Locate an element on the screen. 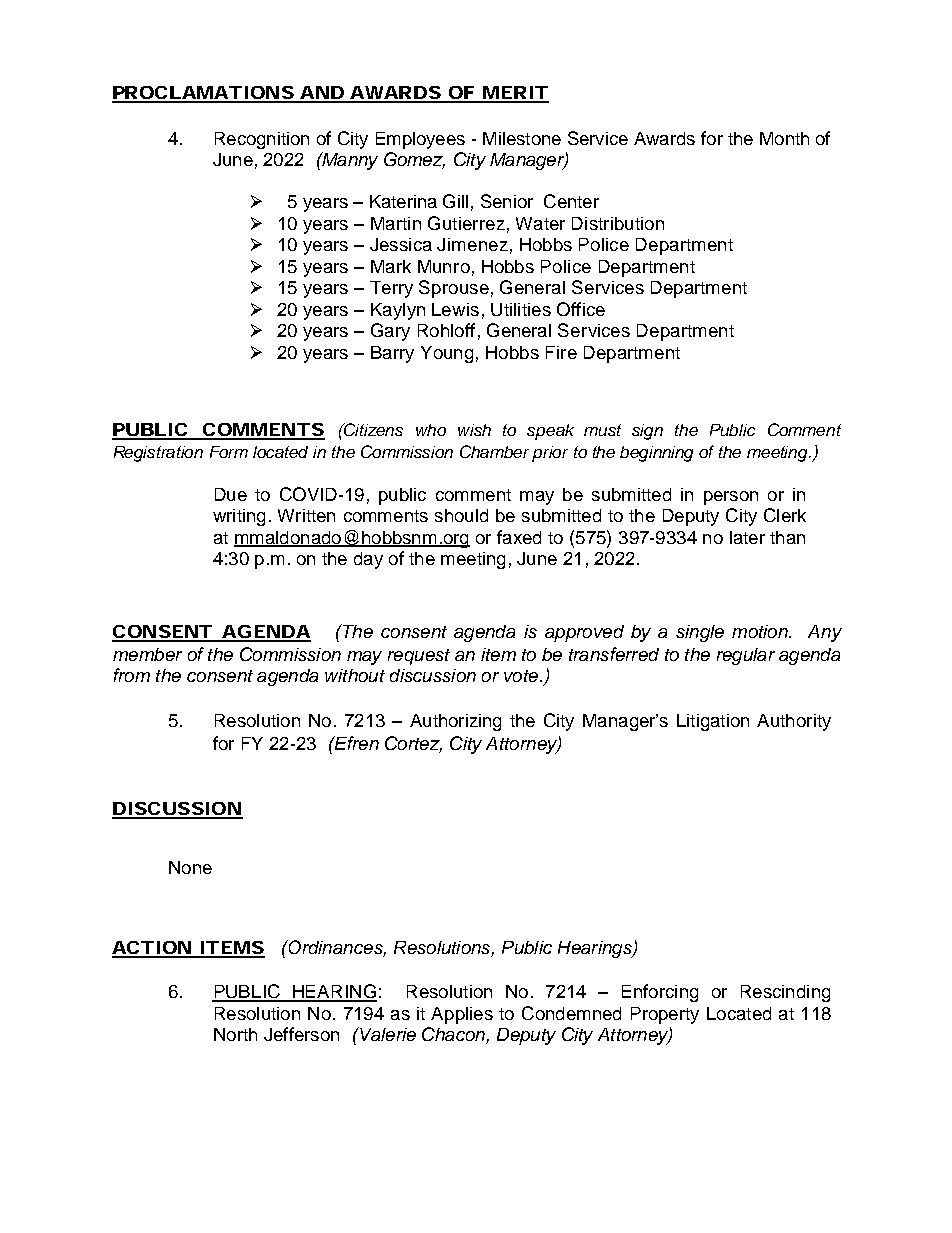 The width and height of the screenshot is (952, 1233). sign is located at coordinates (647, 432).
